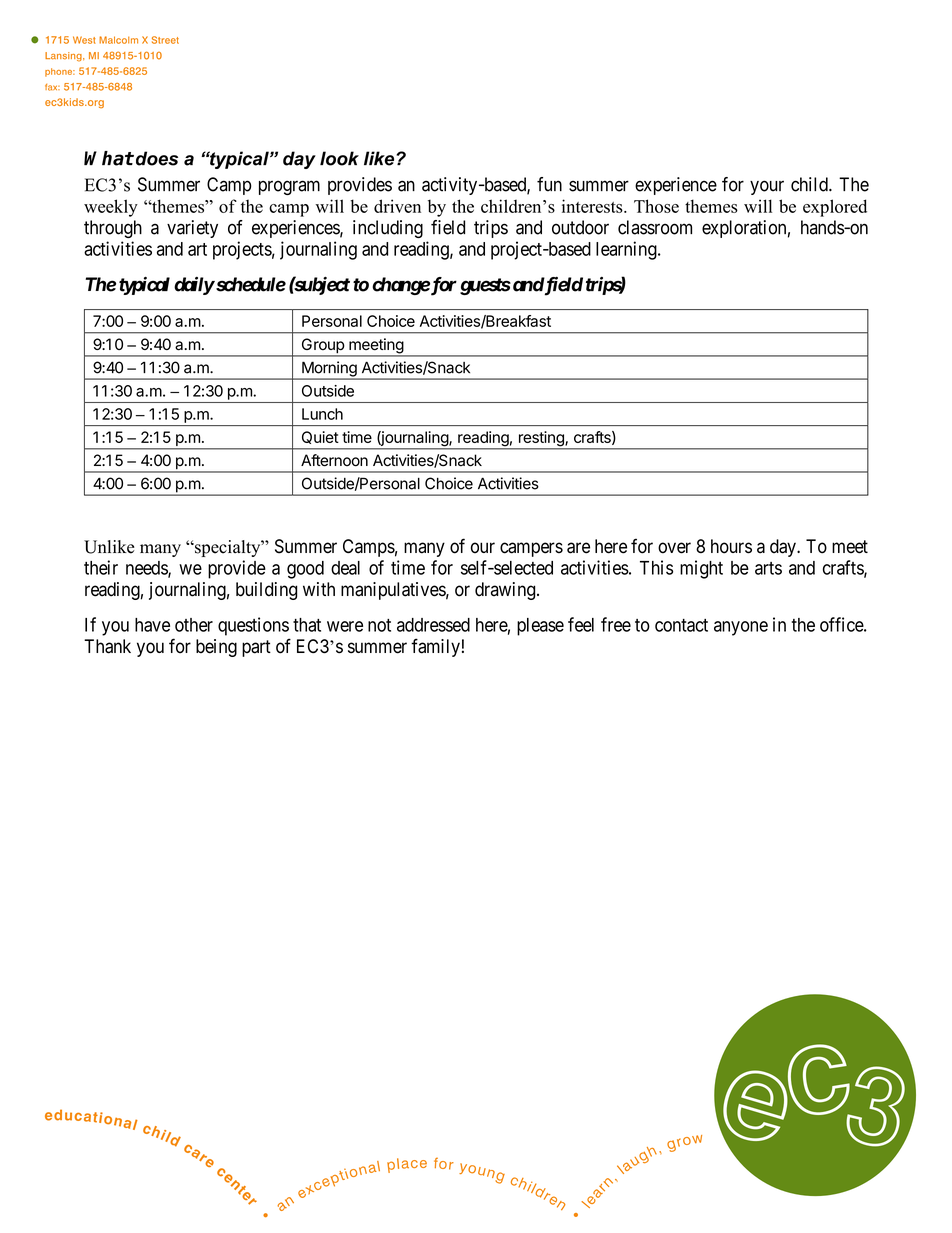 Image resolution: width=952 pixels, height=1233 pixels. Describe the element at coordinates (767, 187) in the screenshot. I see `your` at that location.
